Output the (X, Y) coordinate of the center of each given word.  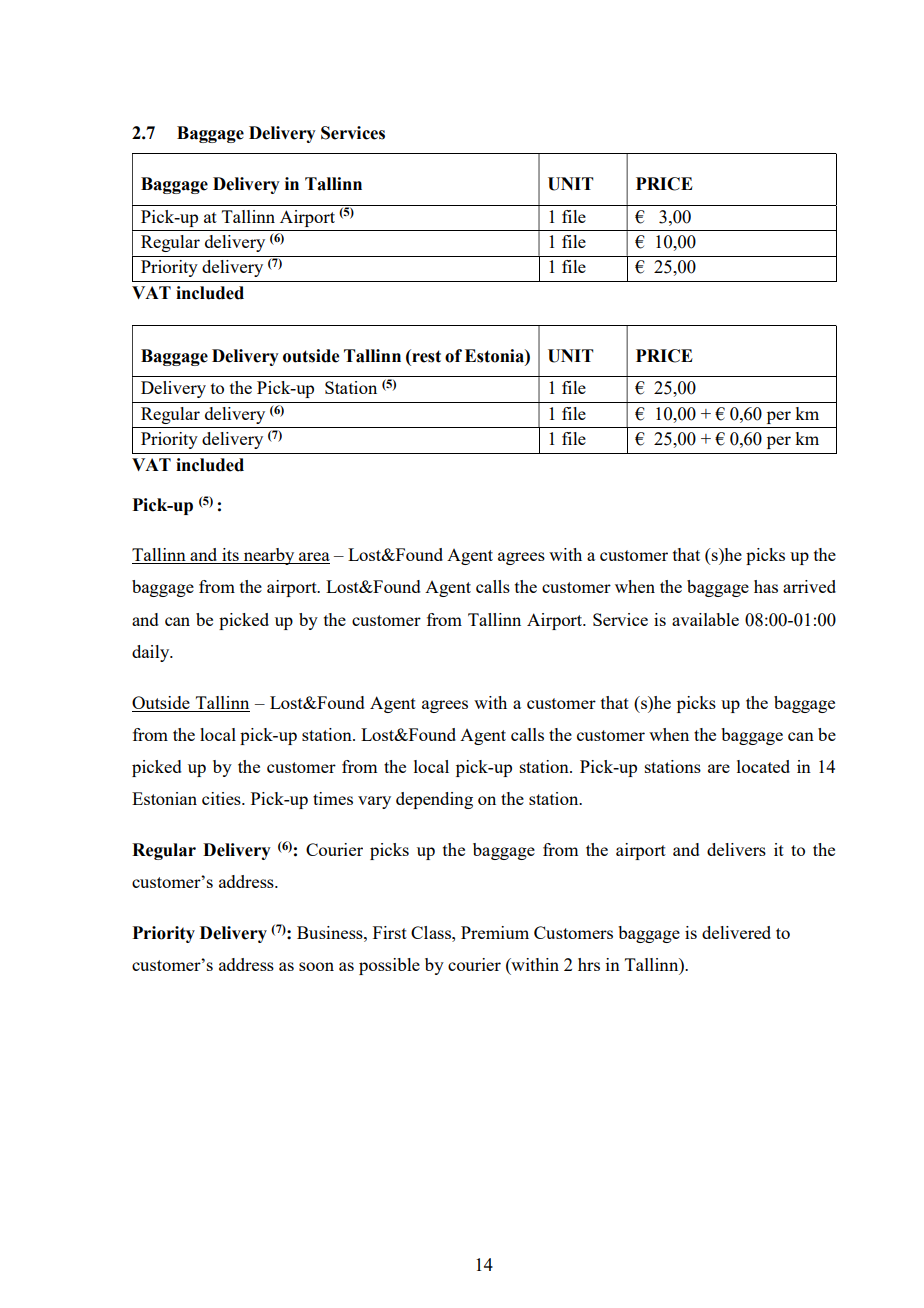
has (766, 586)
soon (316, 966)
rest (425, 356)
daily (152, 653)
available (705, 619)
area (313, 558)
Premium (495, 932)
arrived (809, 586)
